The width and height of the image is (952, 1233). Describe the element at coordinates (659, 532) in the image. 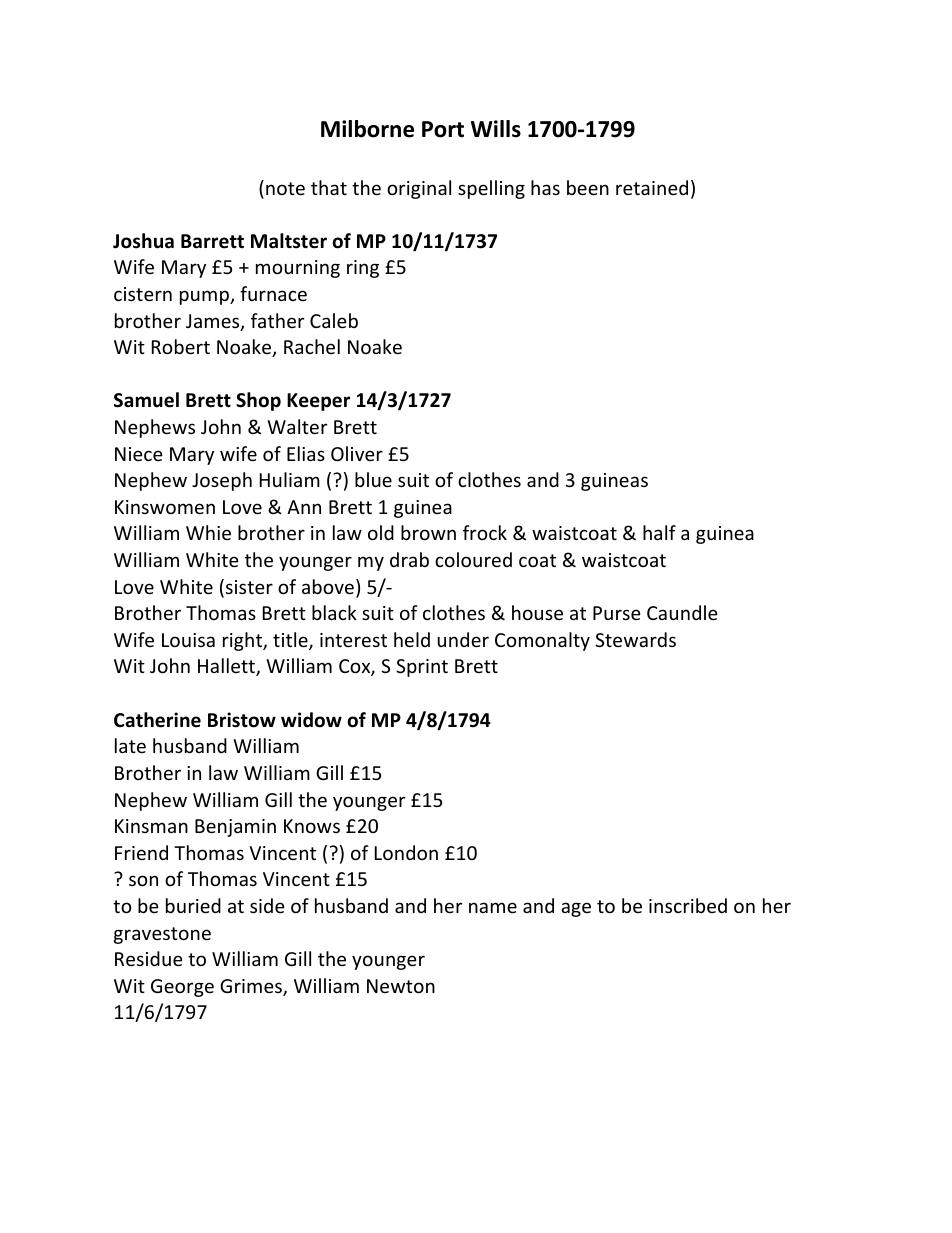

I see `half` at that location.
